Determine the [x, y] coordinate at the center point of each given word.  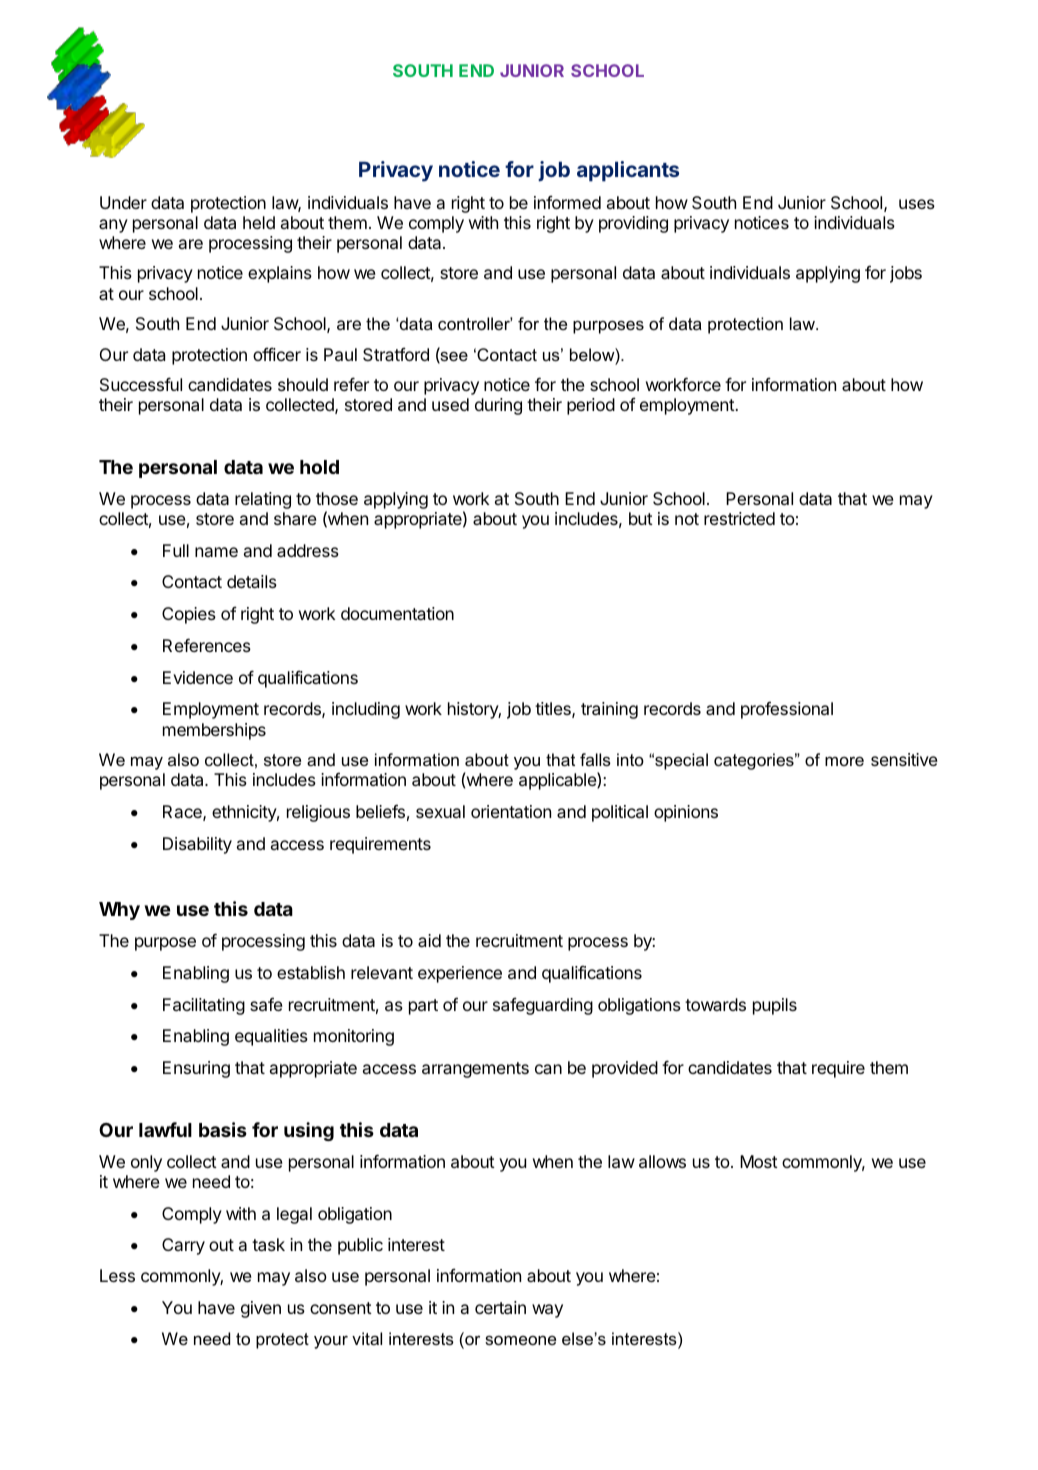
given [261, 1309]
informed [567, 202]
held [259, 222]
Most [759, 1161]
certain [500, 1307]
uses [917, 204]
